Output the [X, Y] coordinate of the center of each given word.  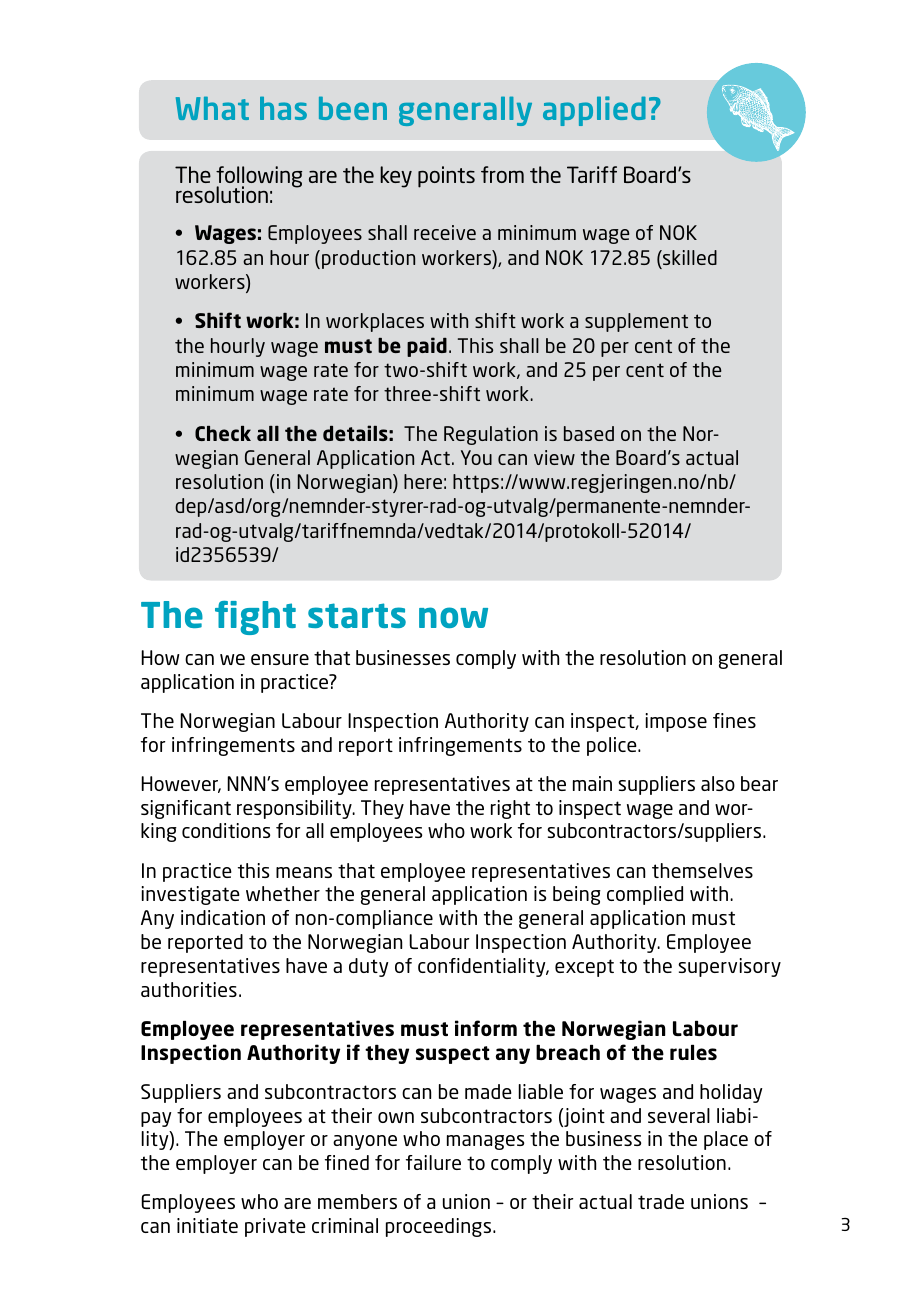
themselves [702, 870]
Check [223, 433]
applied [594, 111]
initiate [207, 1225]
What [212, 108]
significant [186, 809]
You [476, 457]
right [510, 809]
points [446, 177]
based [589, 433]
